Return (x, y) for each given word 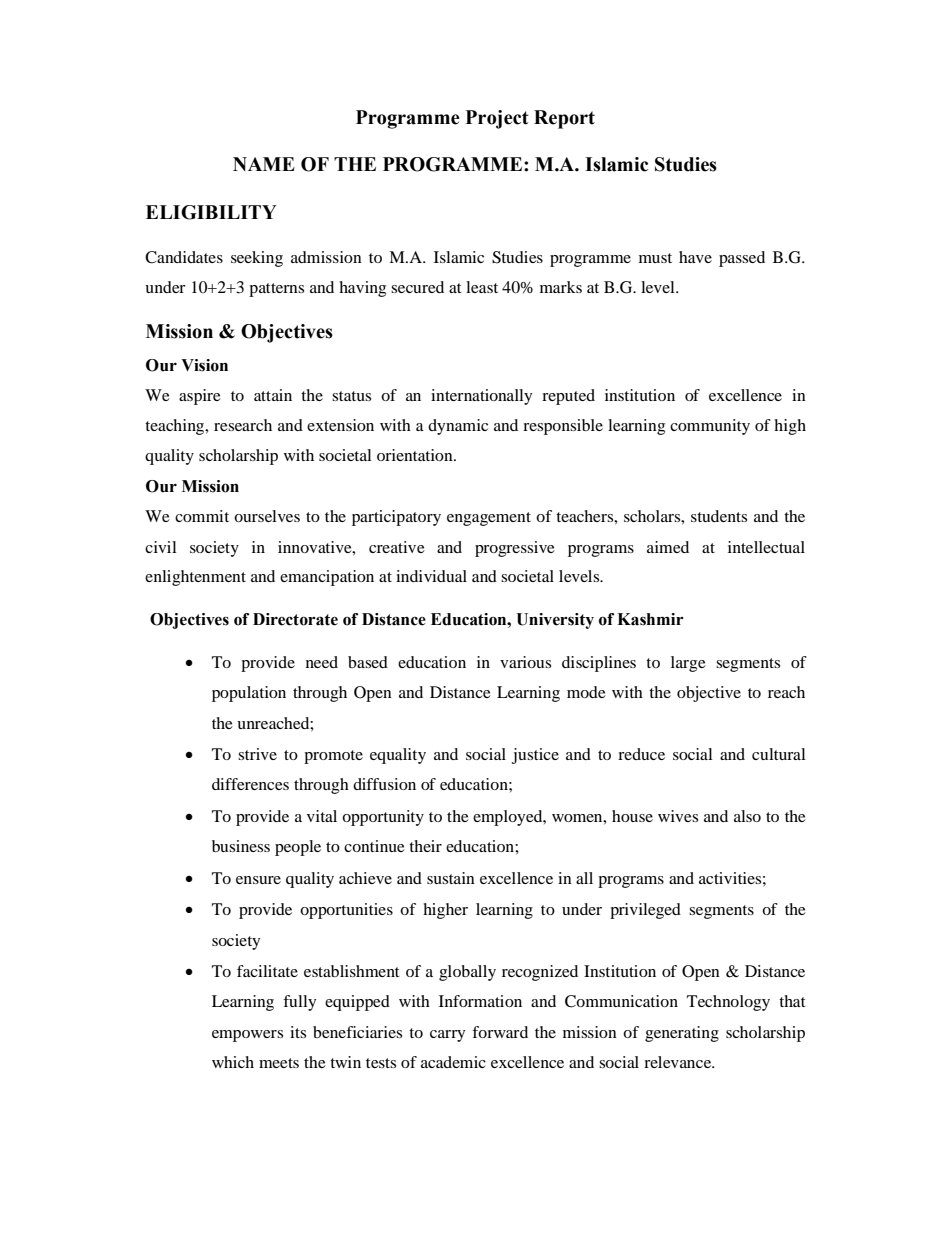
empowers (247, 1036)
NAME (264, 164)
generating (682, 1034)
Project (497, 119)
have (695, 257)
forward (500, 1032)
